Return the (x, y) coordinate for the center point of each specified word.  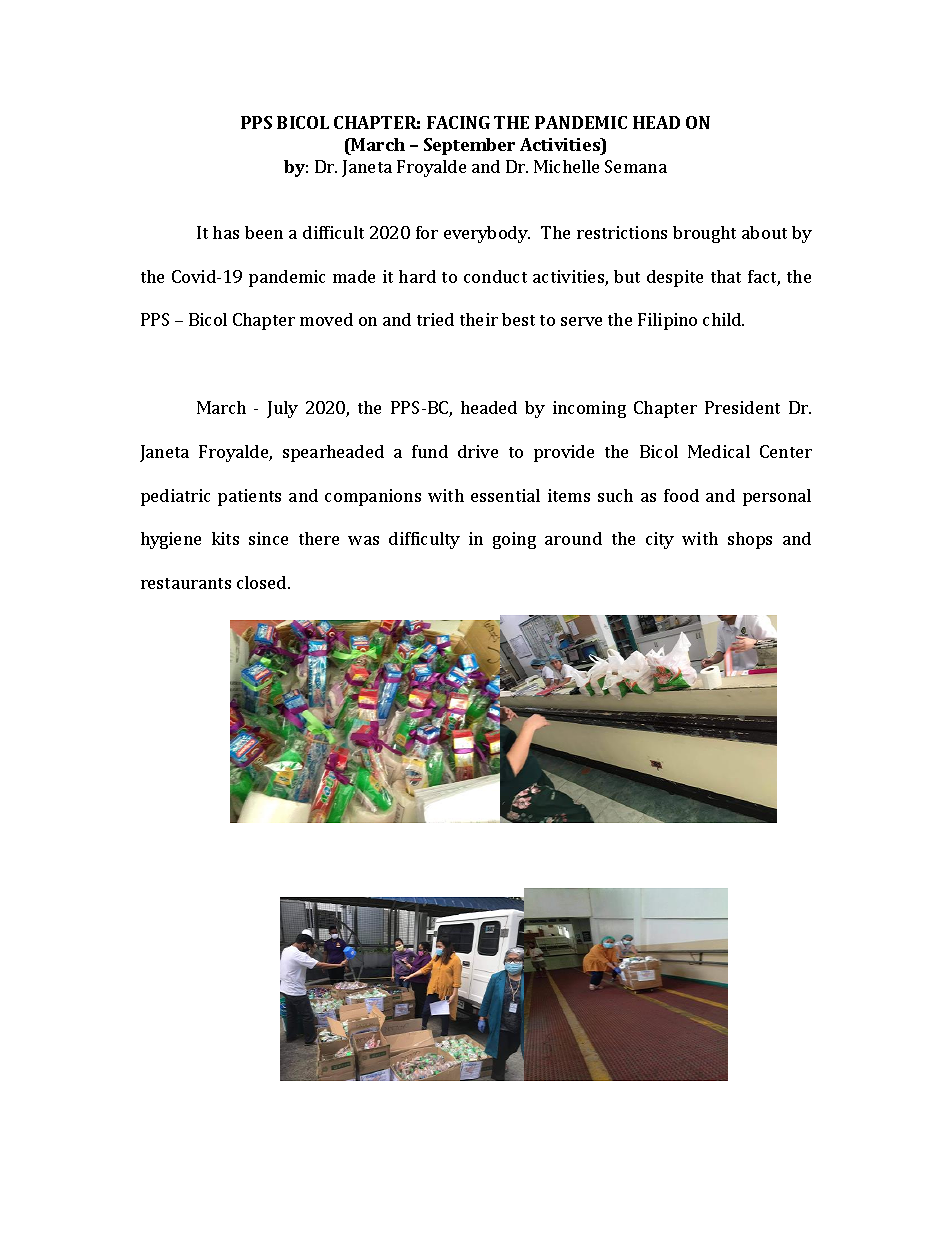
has (226, 232)
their (479, 319)
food (681, 495)
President (742, 407)
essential (505, 495)
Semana (636, 166)
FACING (458, 122)
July (282, 409)
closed (263, 582)
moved (326, 319)
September (469, 146)
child (723, 319)
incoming (589, 409)
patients (249, 497)
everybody (487, 234)
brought (704, 234)
